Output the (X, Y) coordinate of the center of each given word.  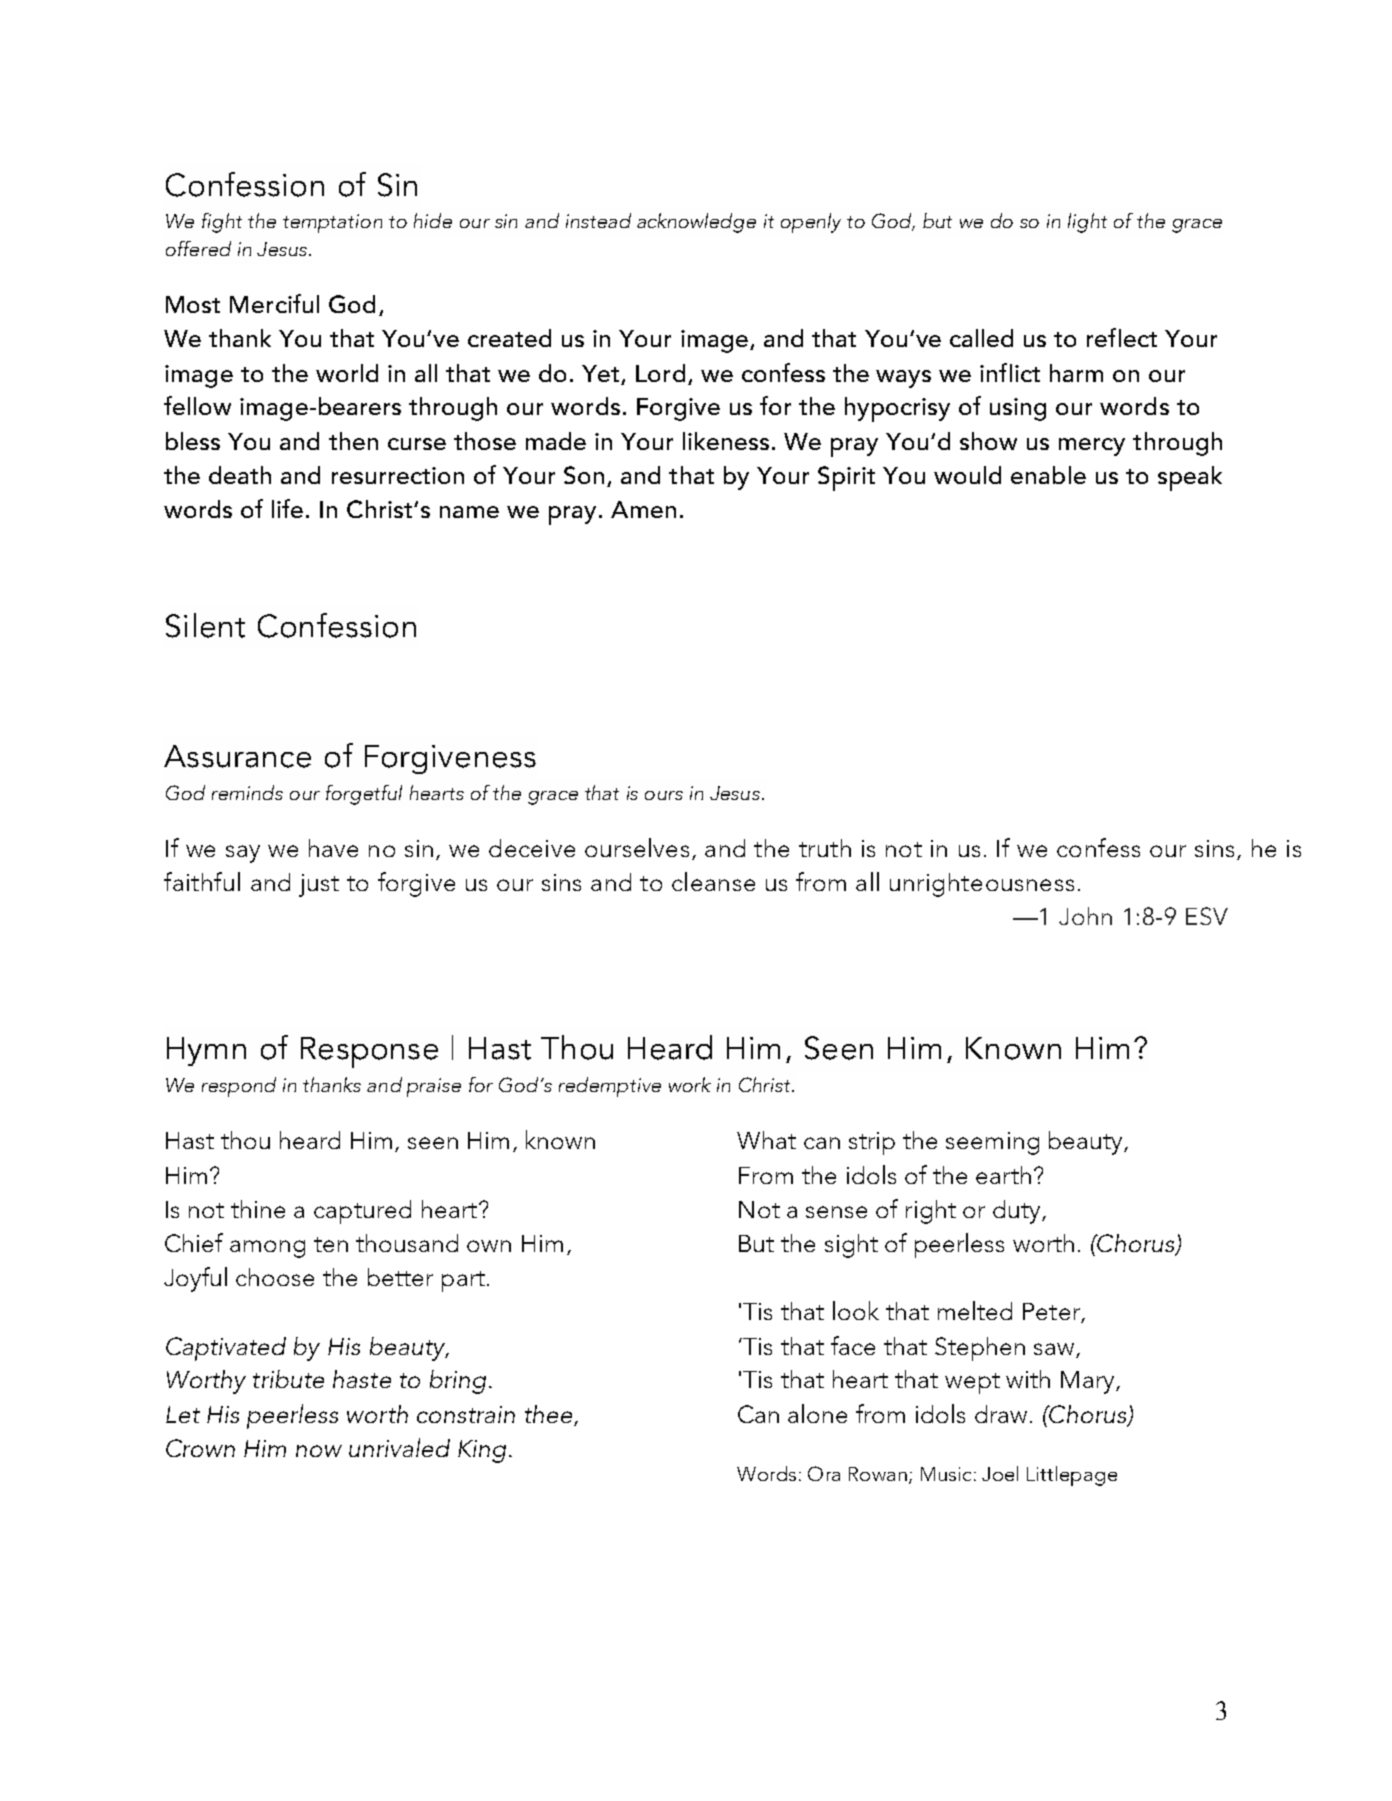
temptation (332, 223)
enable (1048, 475)
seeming (992, 1143)
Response (369, 1052)
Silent (205, 625)
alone (817, 1413)
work (690, 1084)
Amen (643, 509)
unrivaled (399, 1447)
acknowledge (696, 223)
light (1087, 223)
